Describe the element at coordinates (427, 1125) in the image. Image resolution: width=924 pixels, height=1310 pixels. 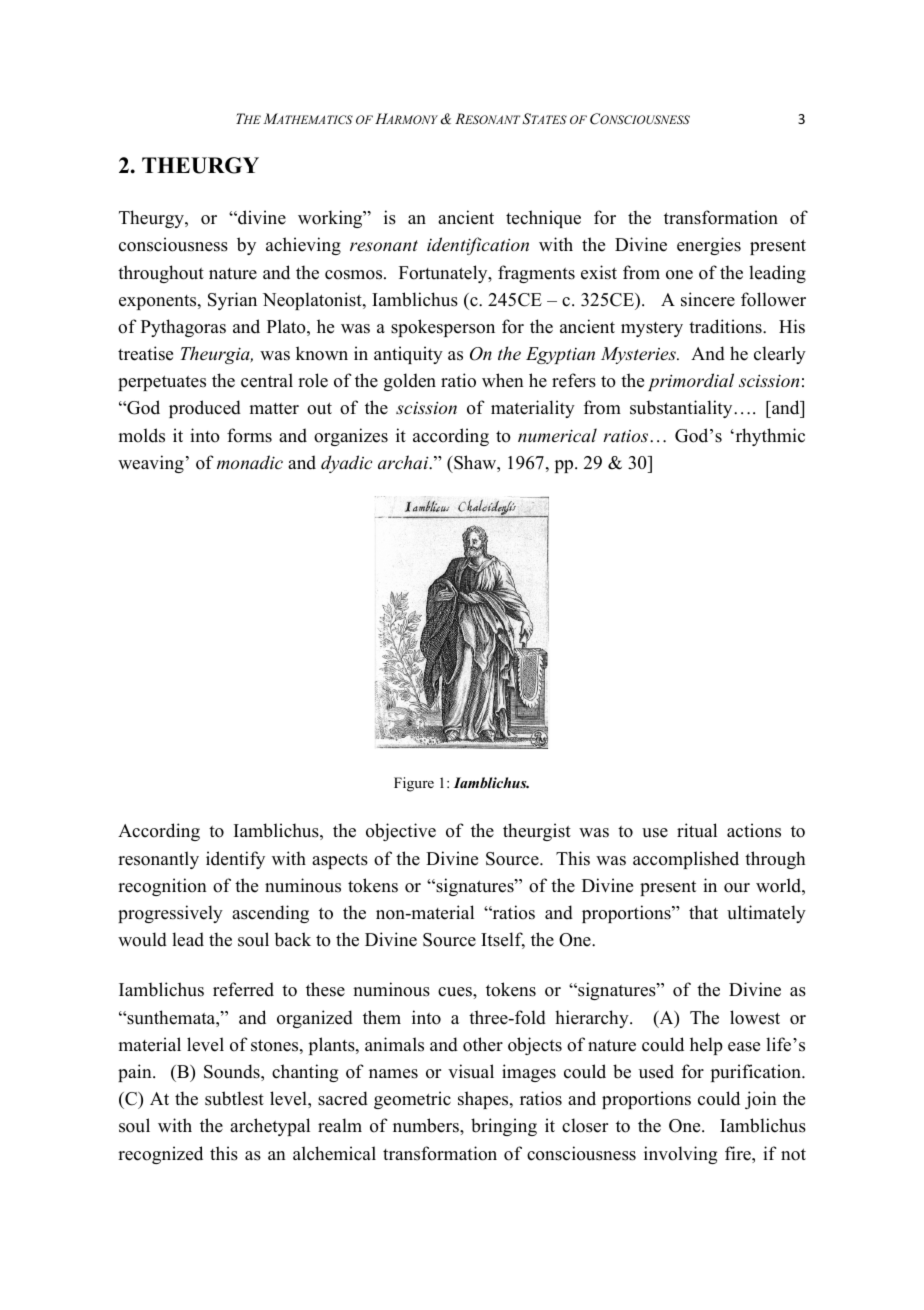
I see `numbers` at that location.
